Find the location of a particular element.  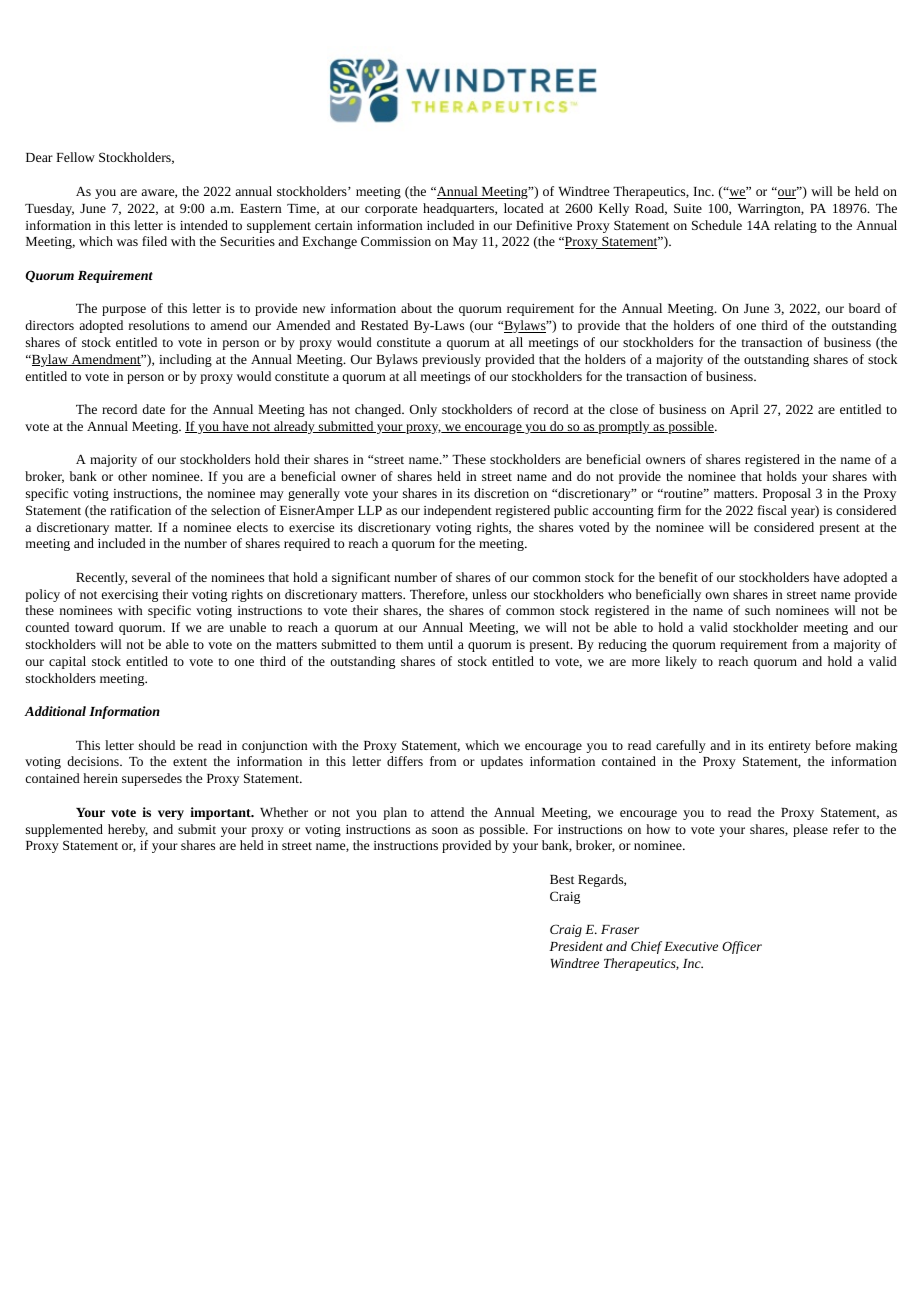

until is located at coordinates (440, 644).
